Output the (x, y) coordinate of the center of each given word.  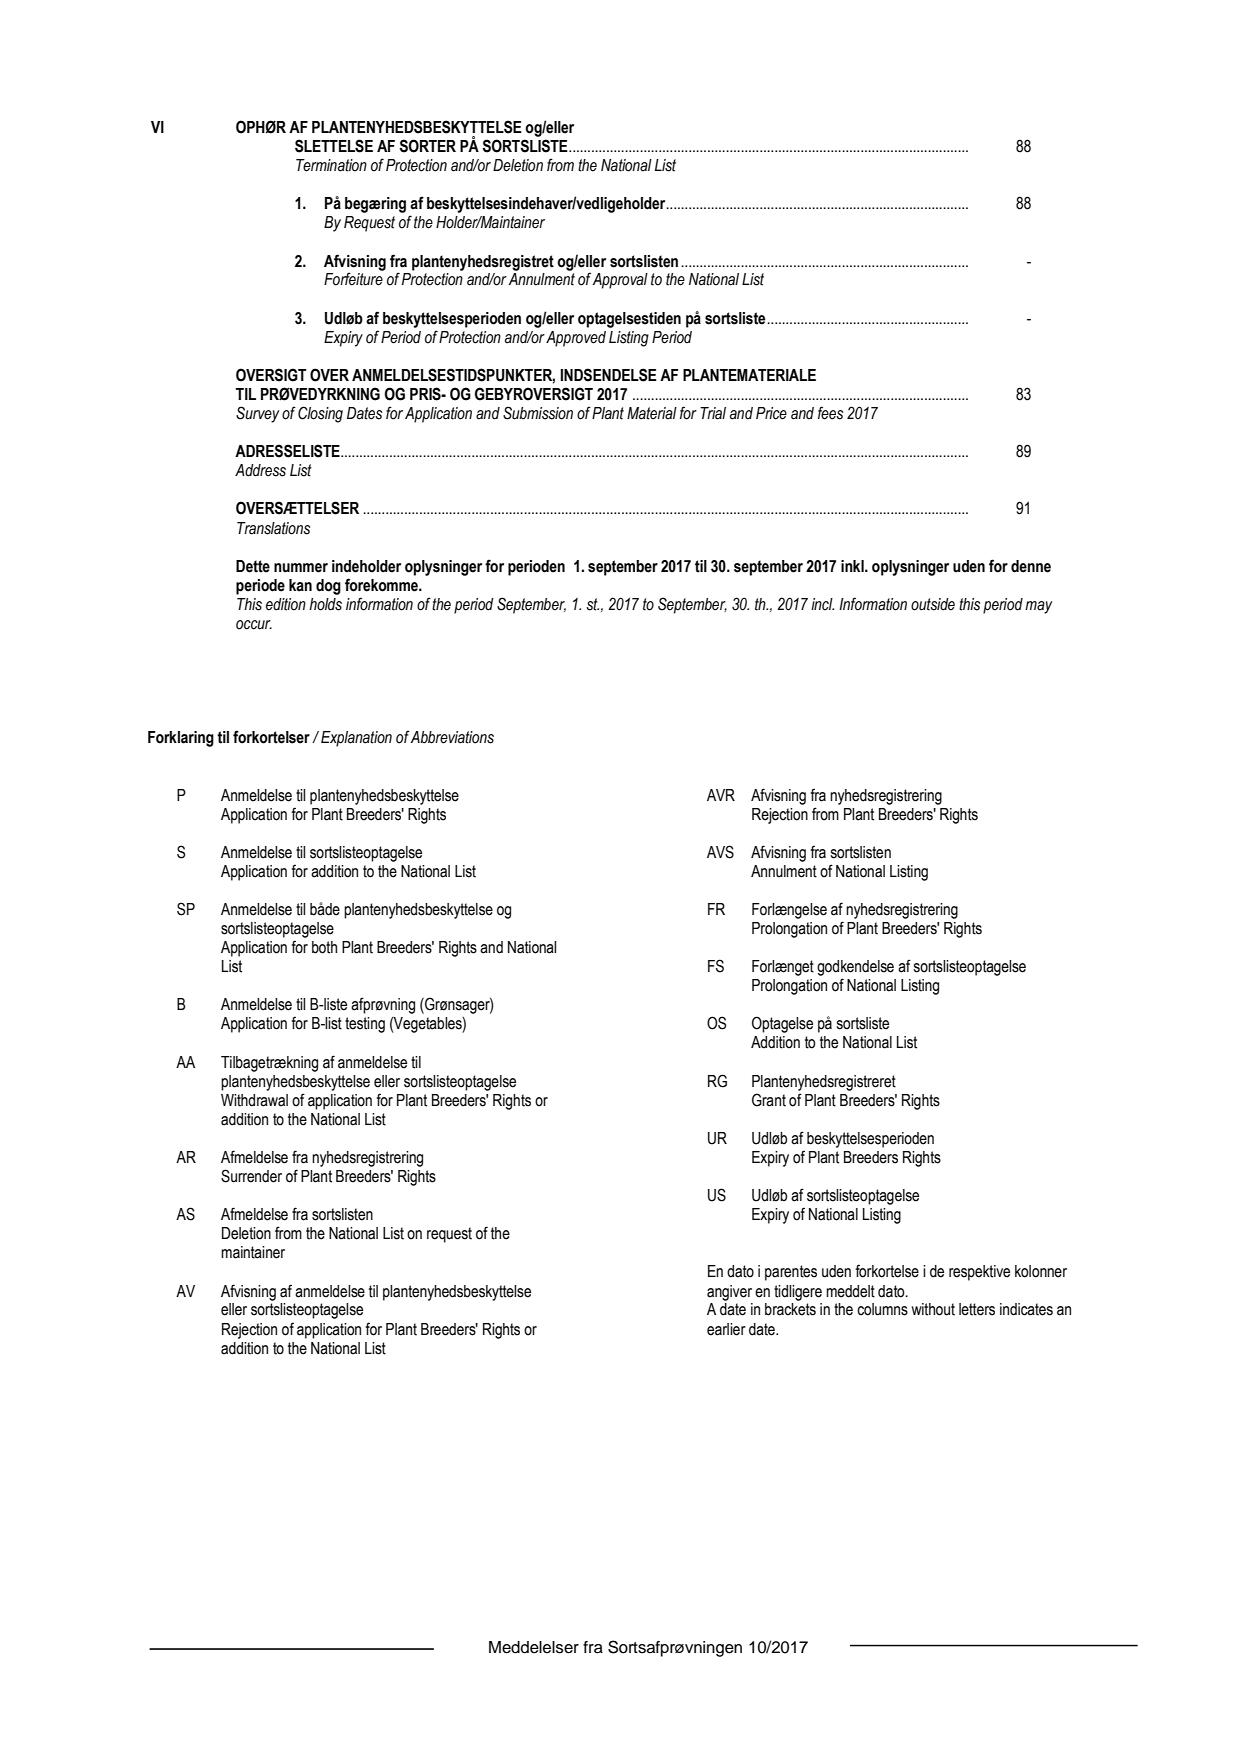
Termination (331, 165)
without (933, 1309)
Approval (620, 281)
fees (830, 413)
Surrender (251, 1176)
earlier (726, 1329)
